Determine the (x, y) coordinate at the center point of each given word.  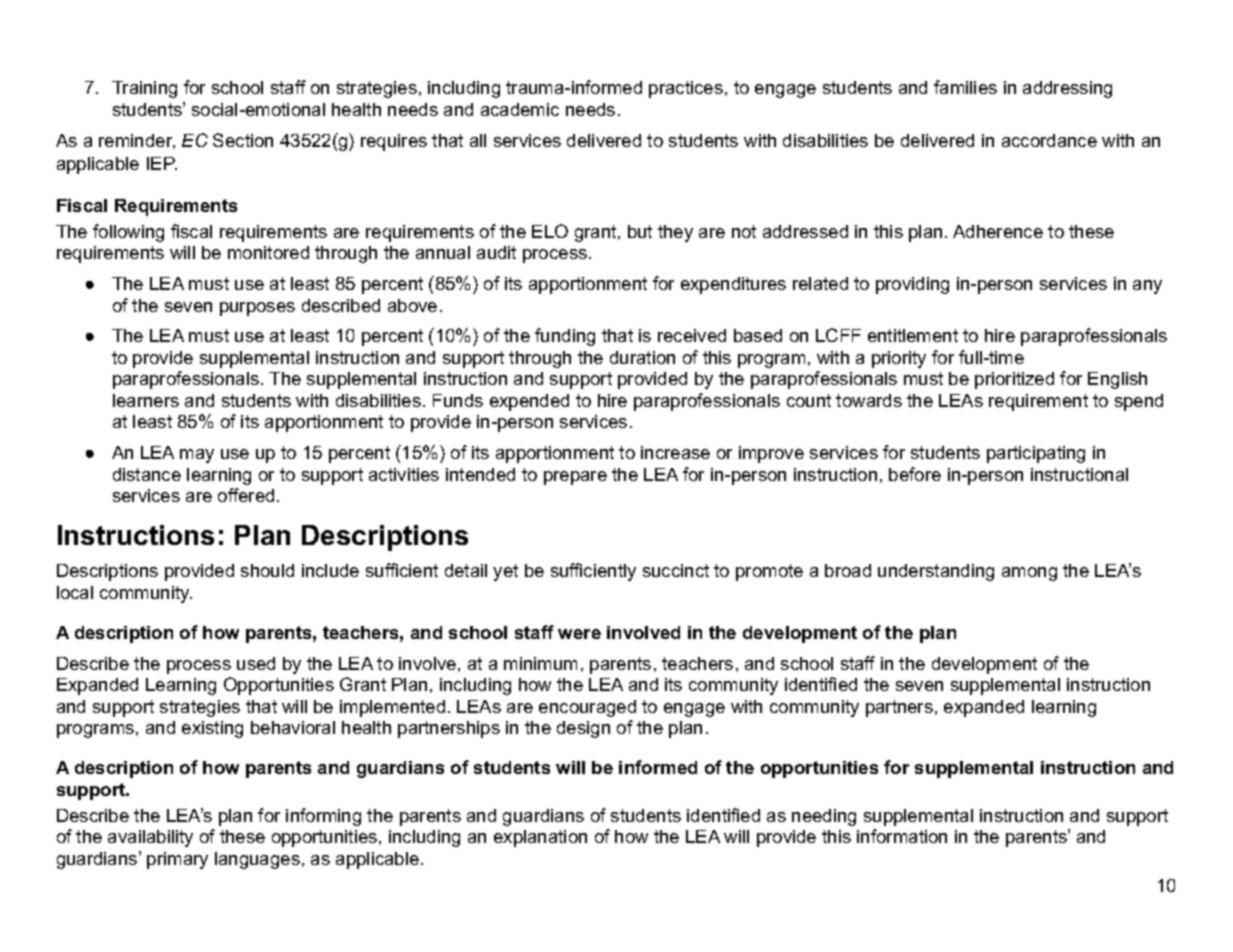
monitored (268, 252)
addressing (1067, 89)
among (1029, 574)
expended (529, 402)
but (640, 231)
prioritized (1014, 380)
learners (146, 400)
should (267, 570)
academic (520, 109)
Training (144, 89)
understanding (936, 572)
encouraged (587, 708)
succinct (676, 570)
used (256, 663)
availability (150, 838)
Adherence (998, 231)
